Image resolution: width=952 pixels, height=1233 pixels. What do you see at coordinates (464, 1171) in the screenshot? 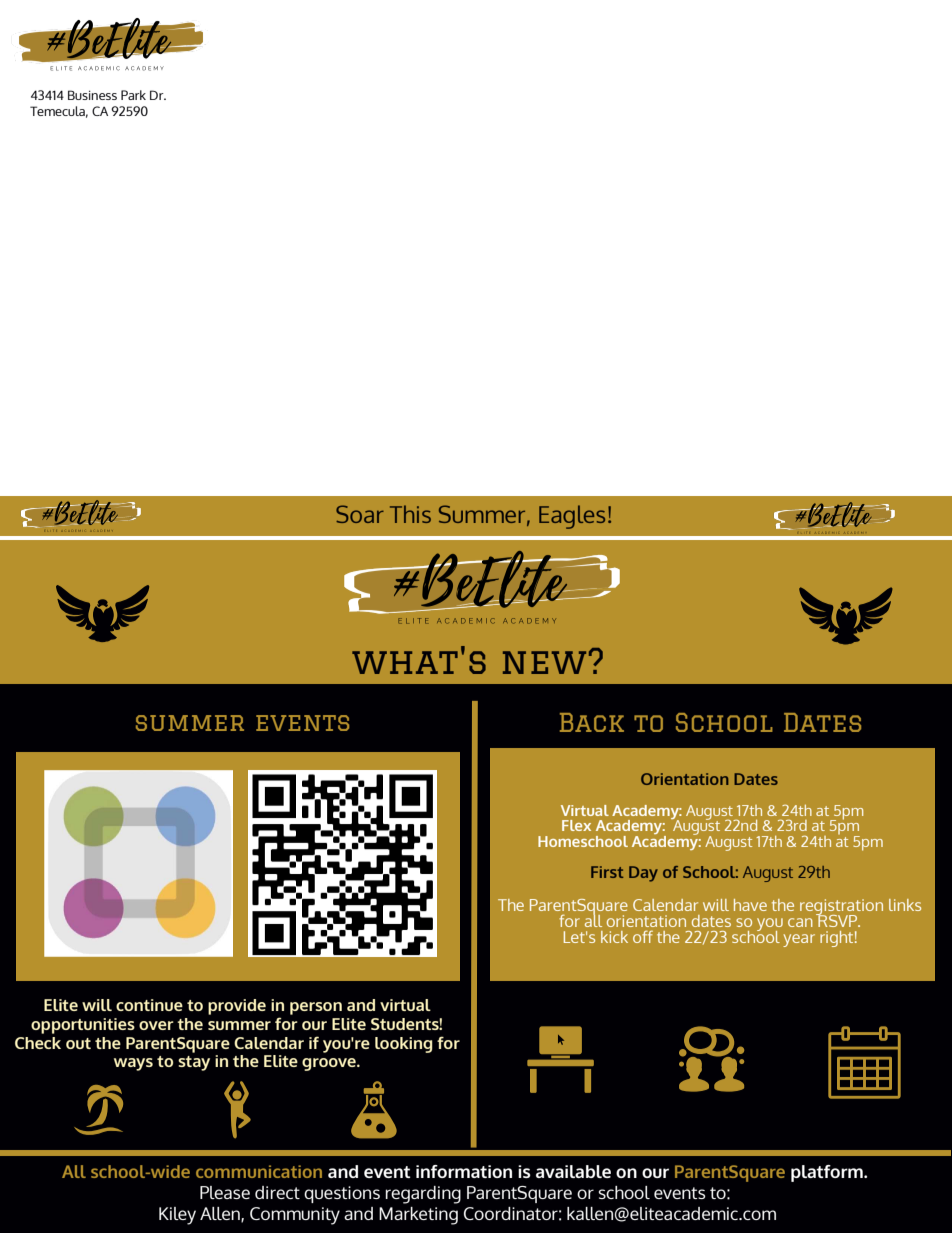
I see `information` at bounding box center [464, 1171].
